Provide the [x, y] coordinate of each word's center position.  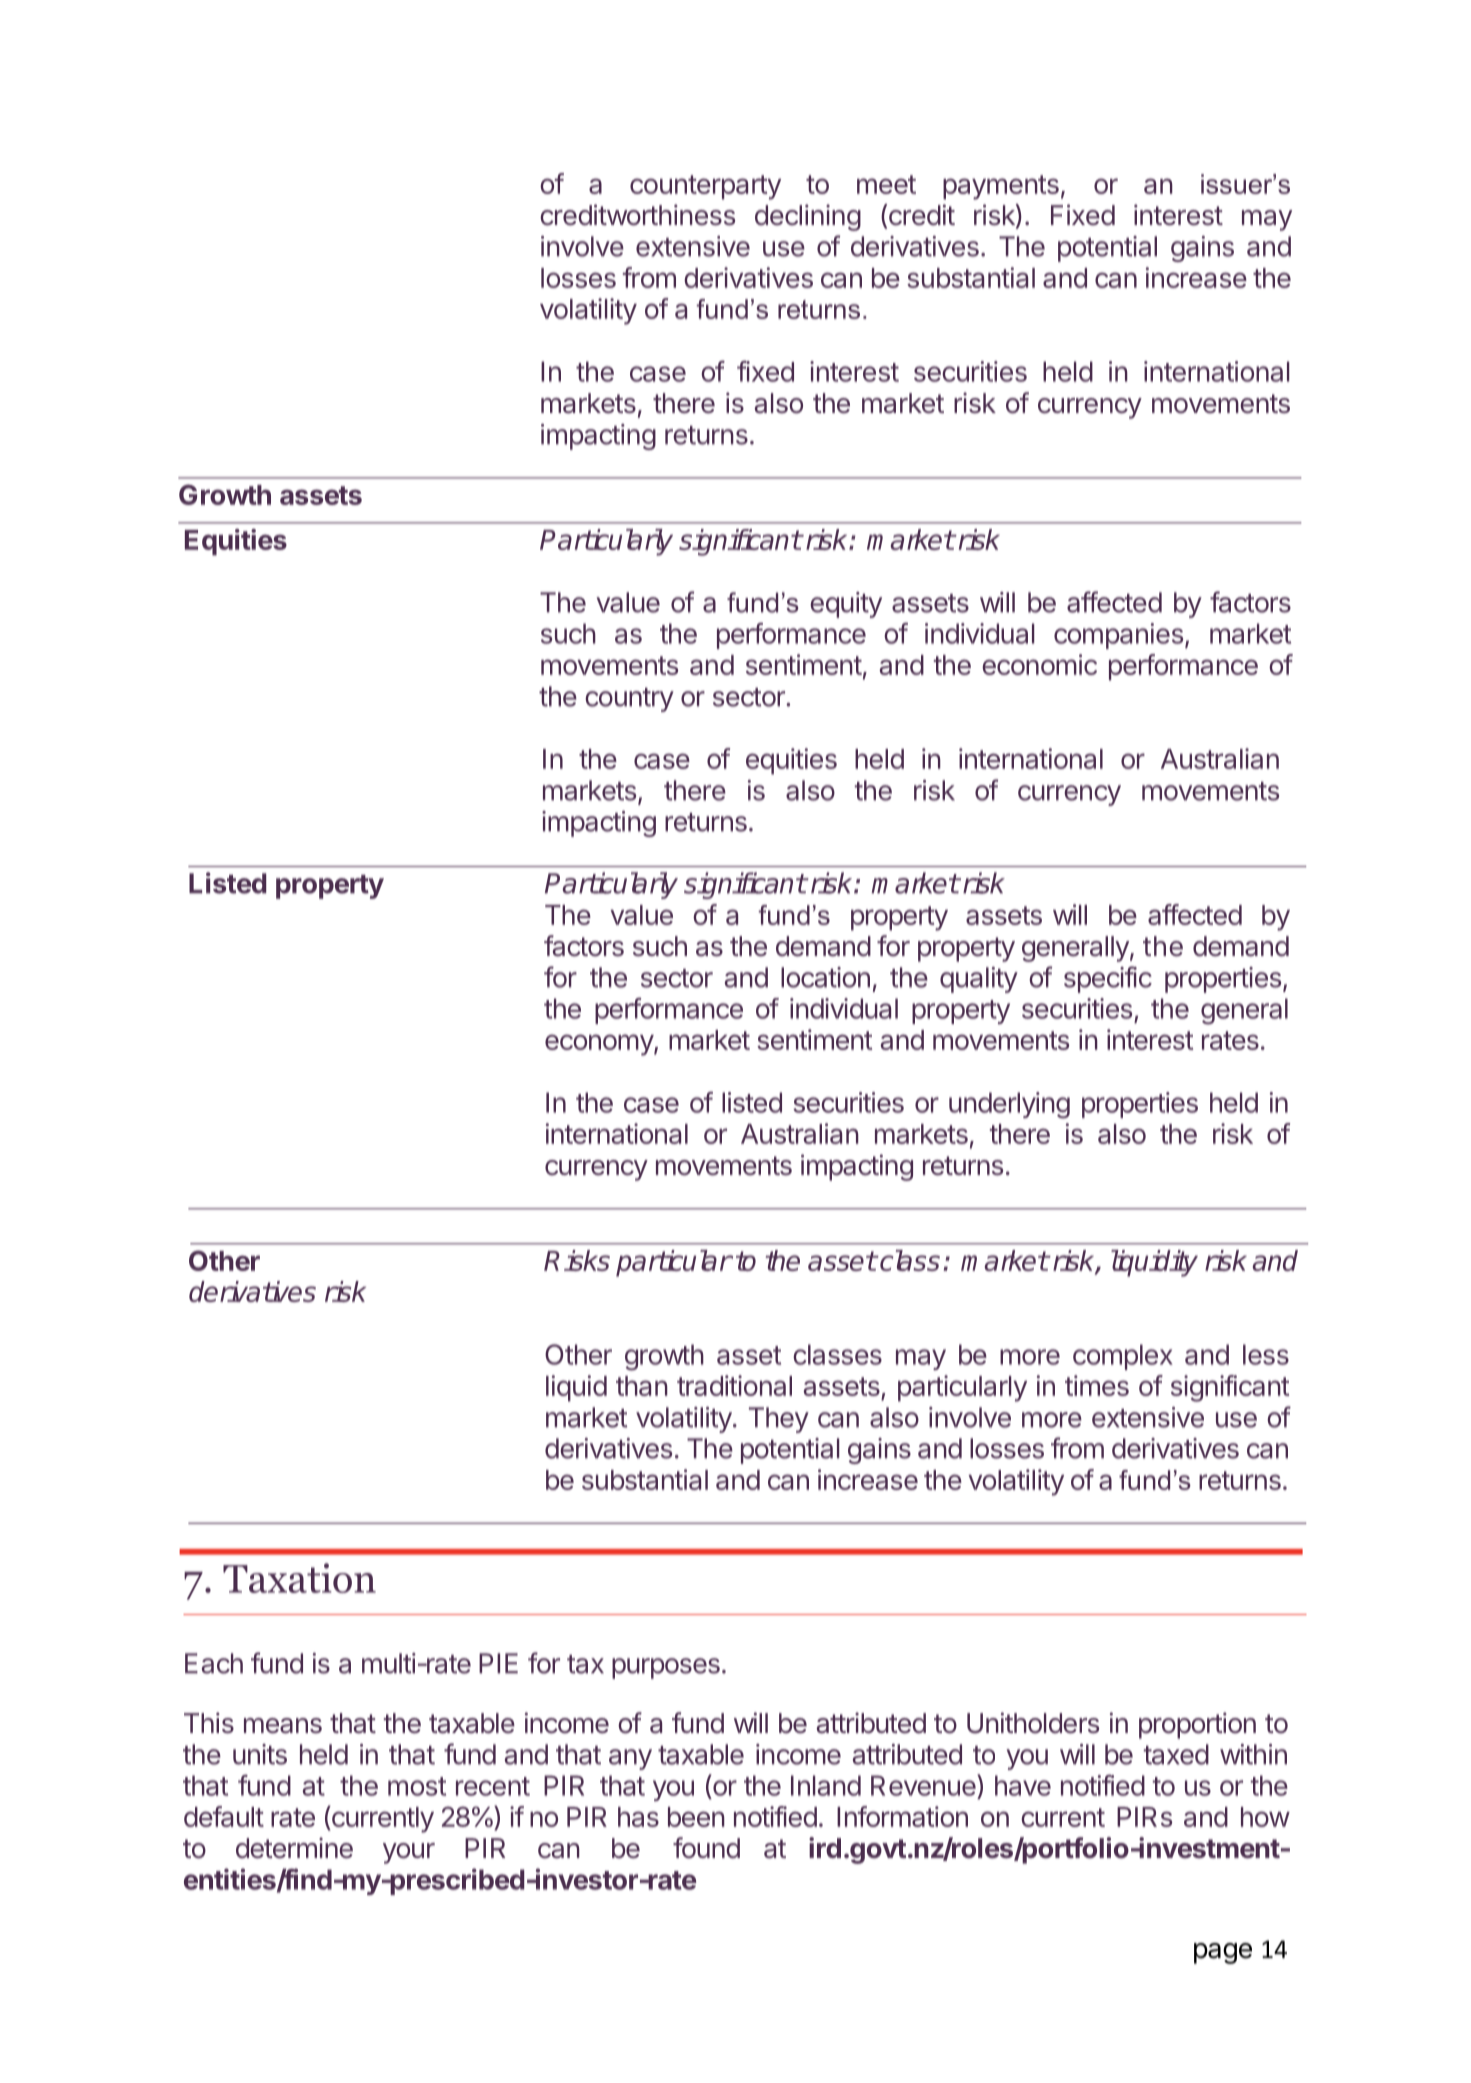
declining [808, 217]
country [629, 700]
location [825, 977]
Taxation [299, 1578]
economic [1039, 664]
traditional [734, 1385]
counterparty [705, 187]
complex [1123, 1357]
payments [1001, 187]
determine [294, 1848]
